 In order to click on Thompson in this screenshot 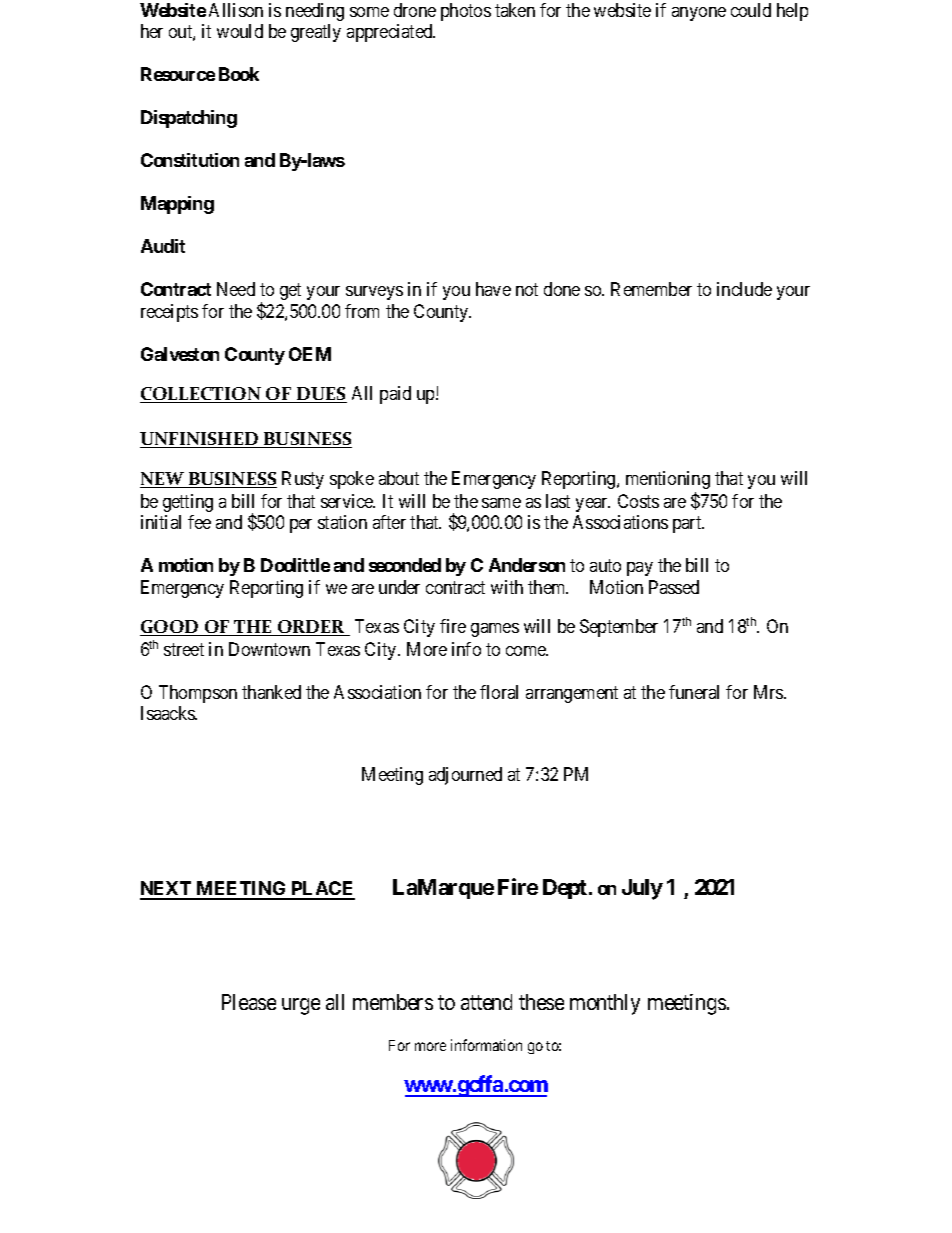, I will do `click(198, 694)`.
